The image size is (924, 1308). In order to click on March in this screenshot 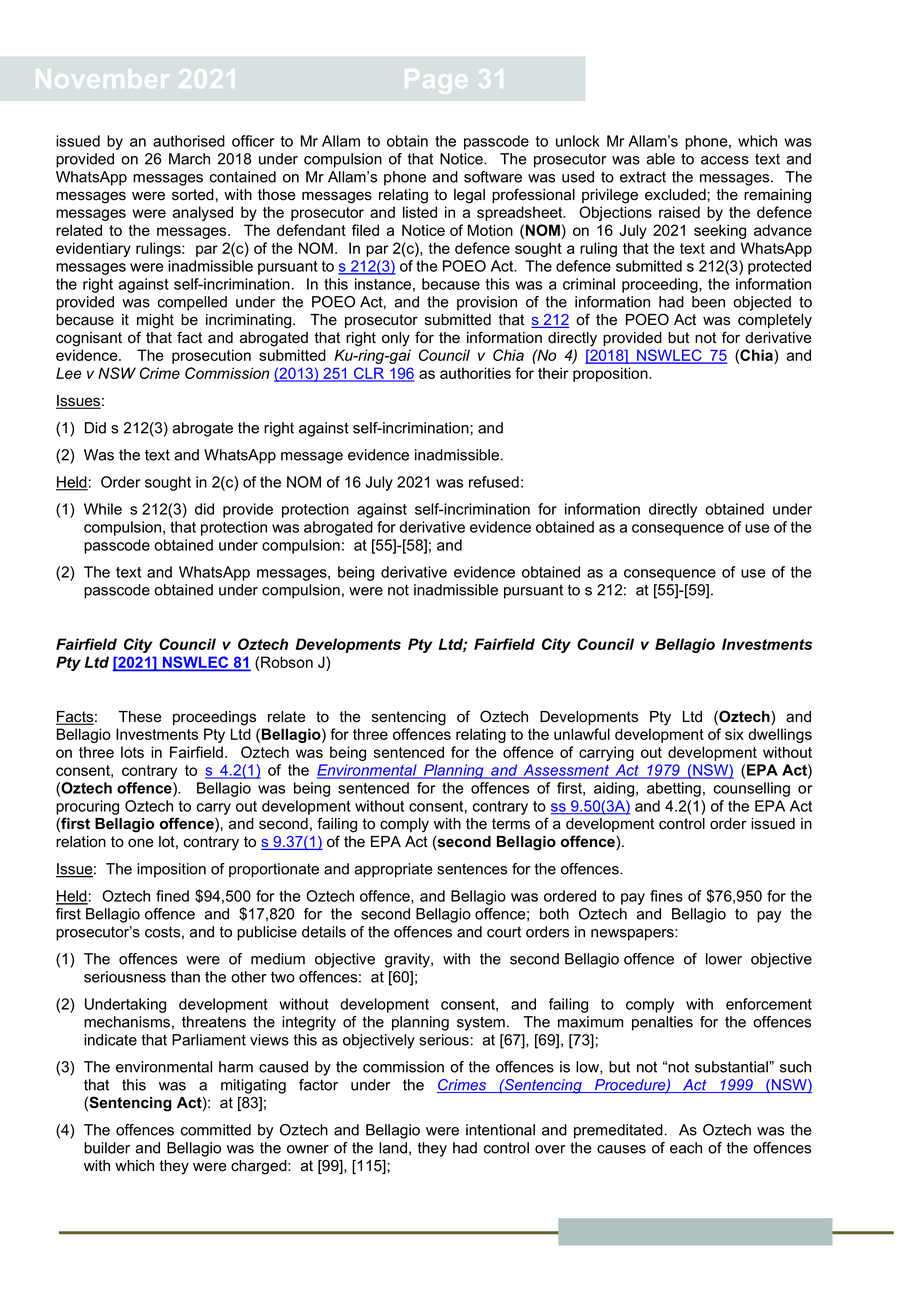, I will do `click(189, 159)`.
